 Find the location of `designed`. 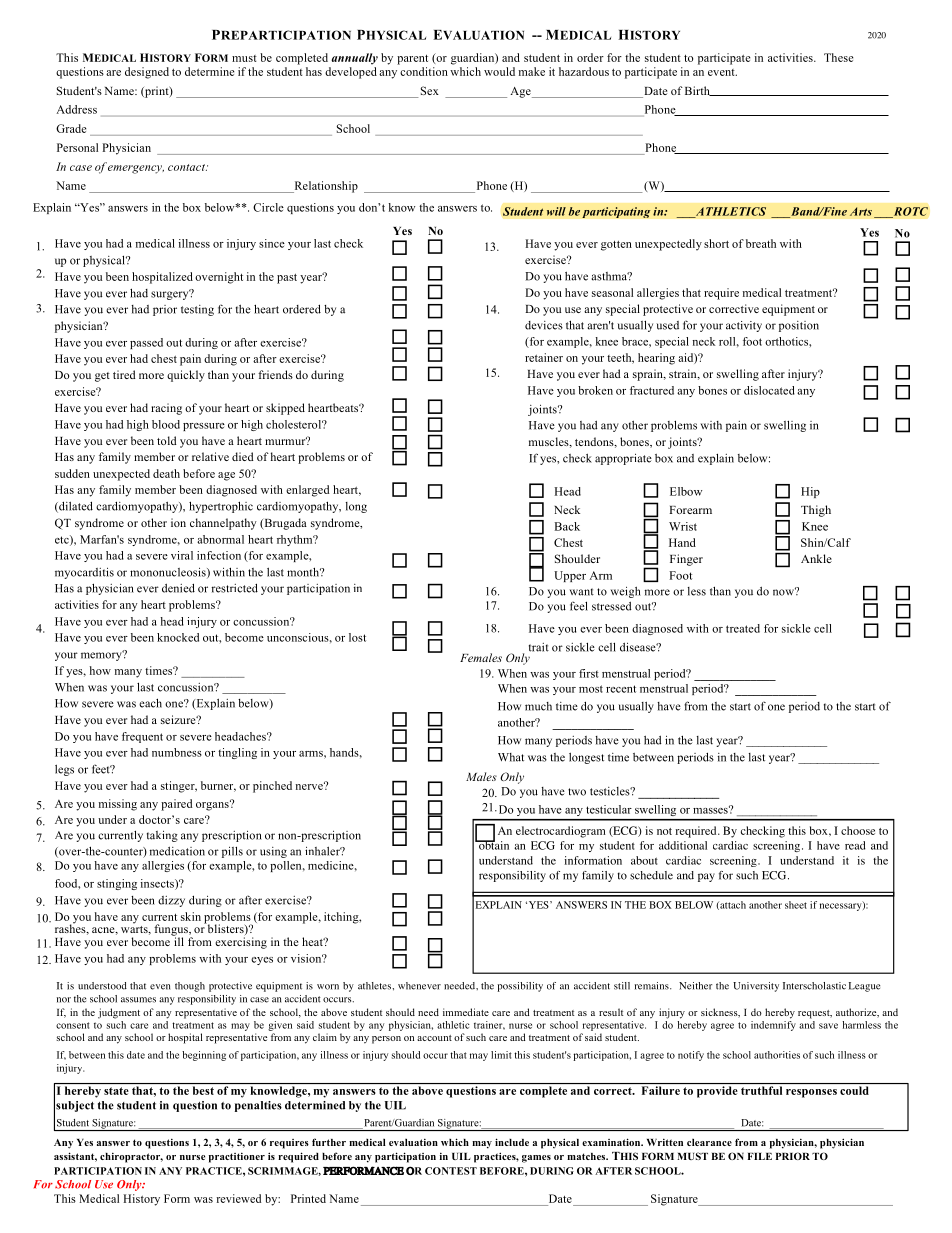

designed is located at coordinates (147, 73).
